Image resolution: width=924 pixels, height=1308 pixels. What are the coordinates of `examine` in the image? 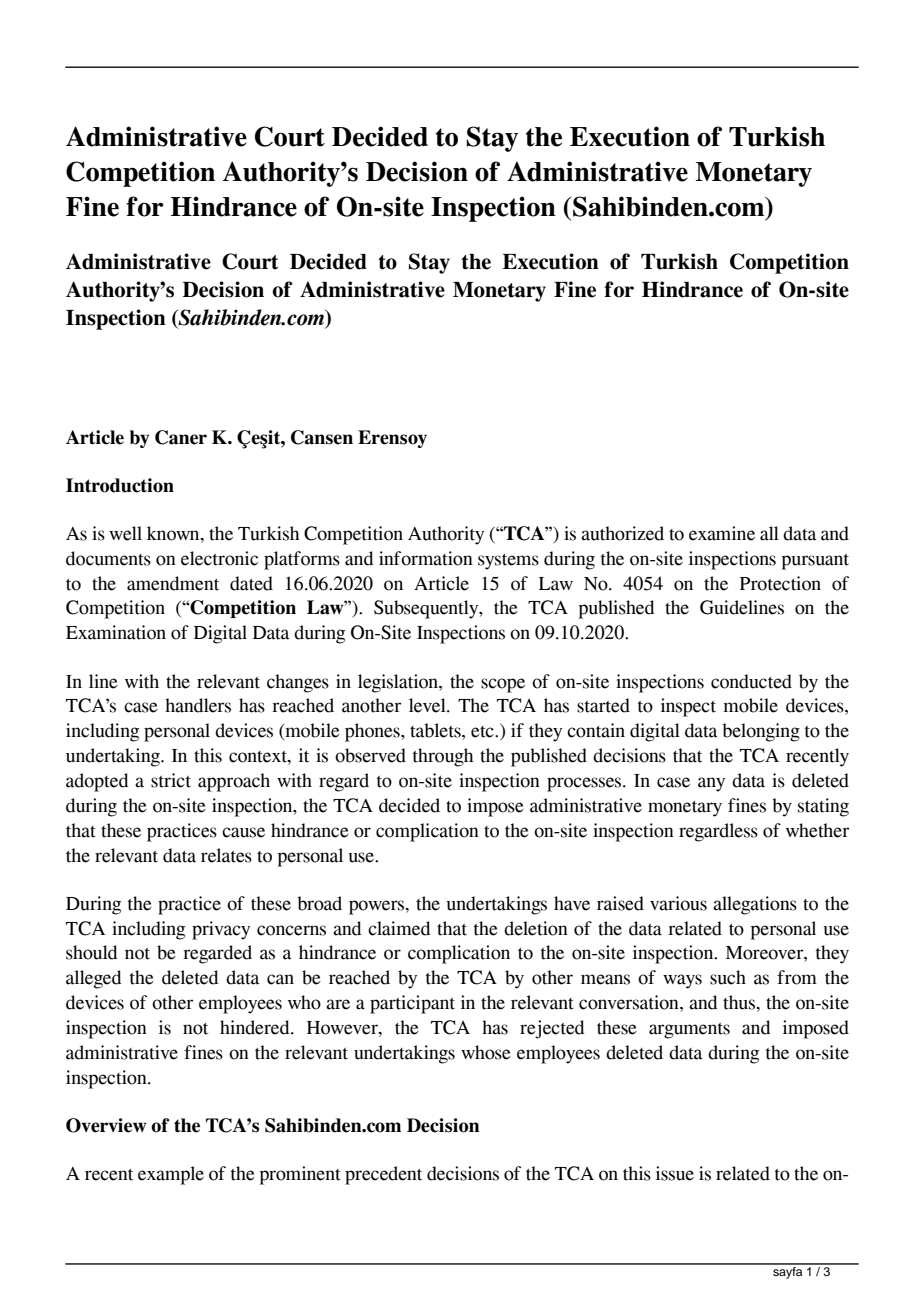 It's located at (722, 533).
